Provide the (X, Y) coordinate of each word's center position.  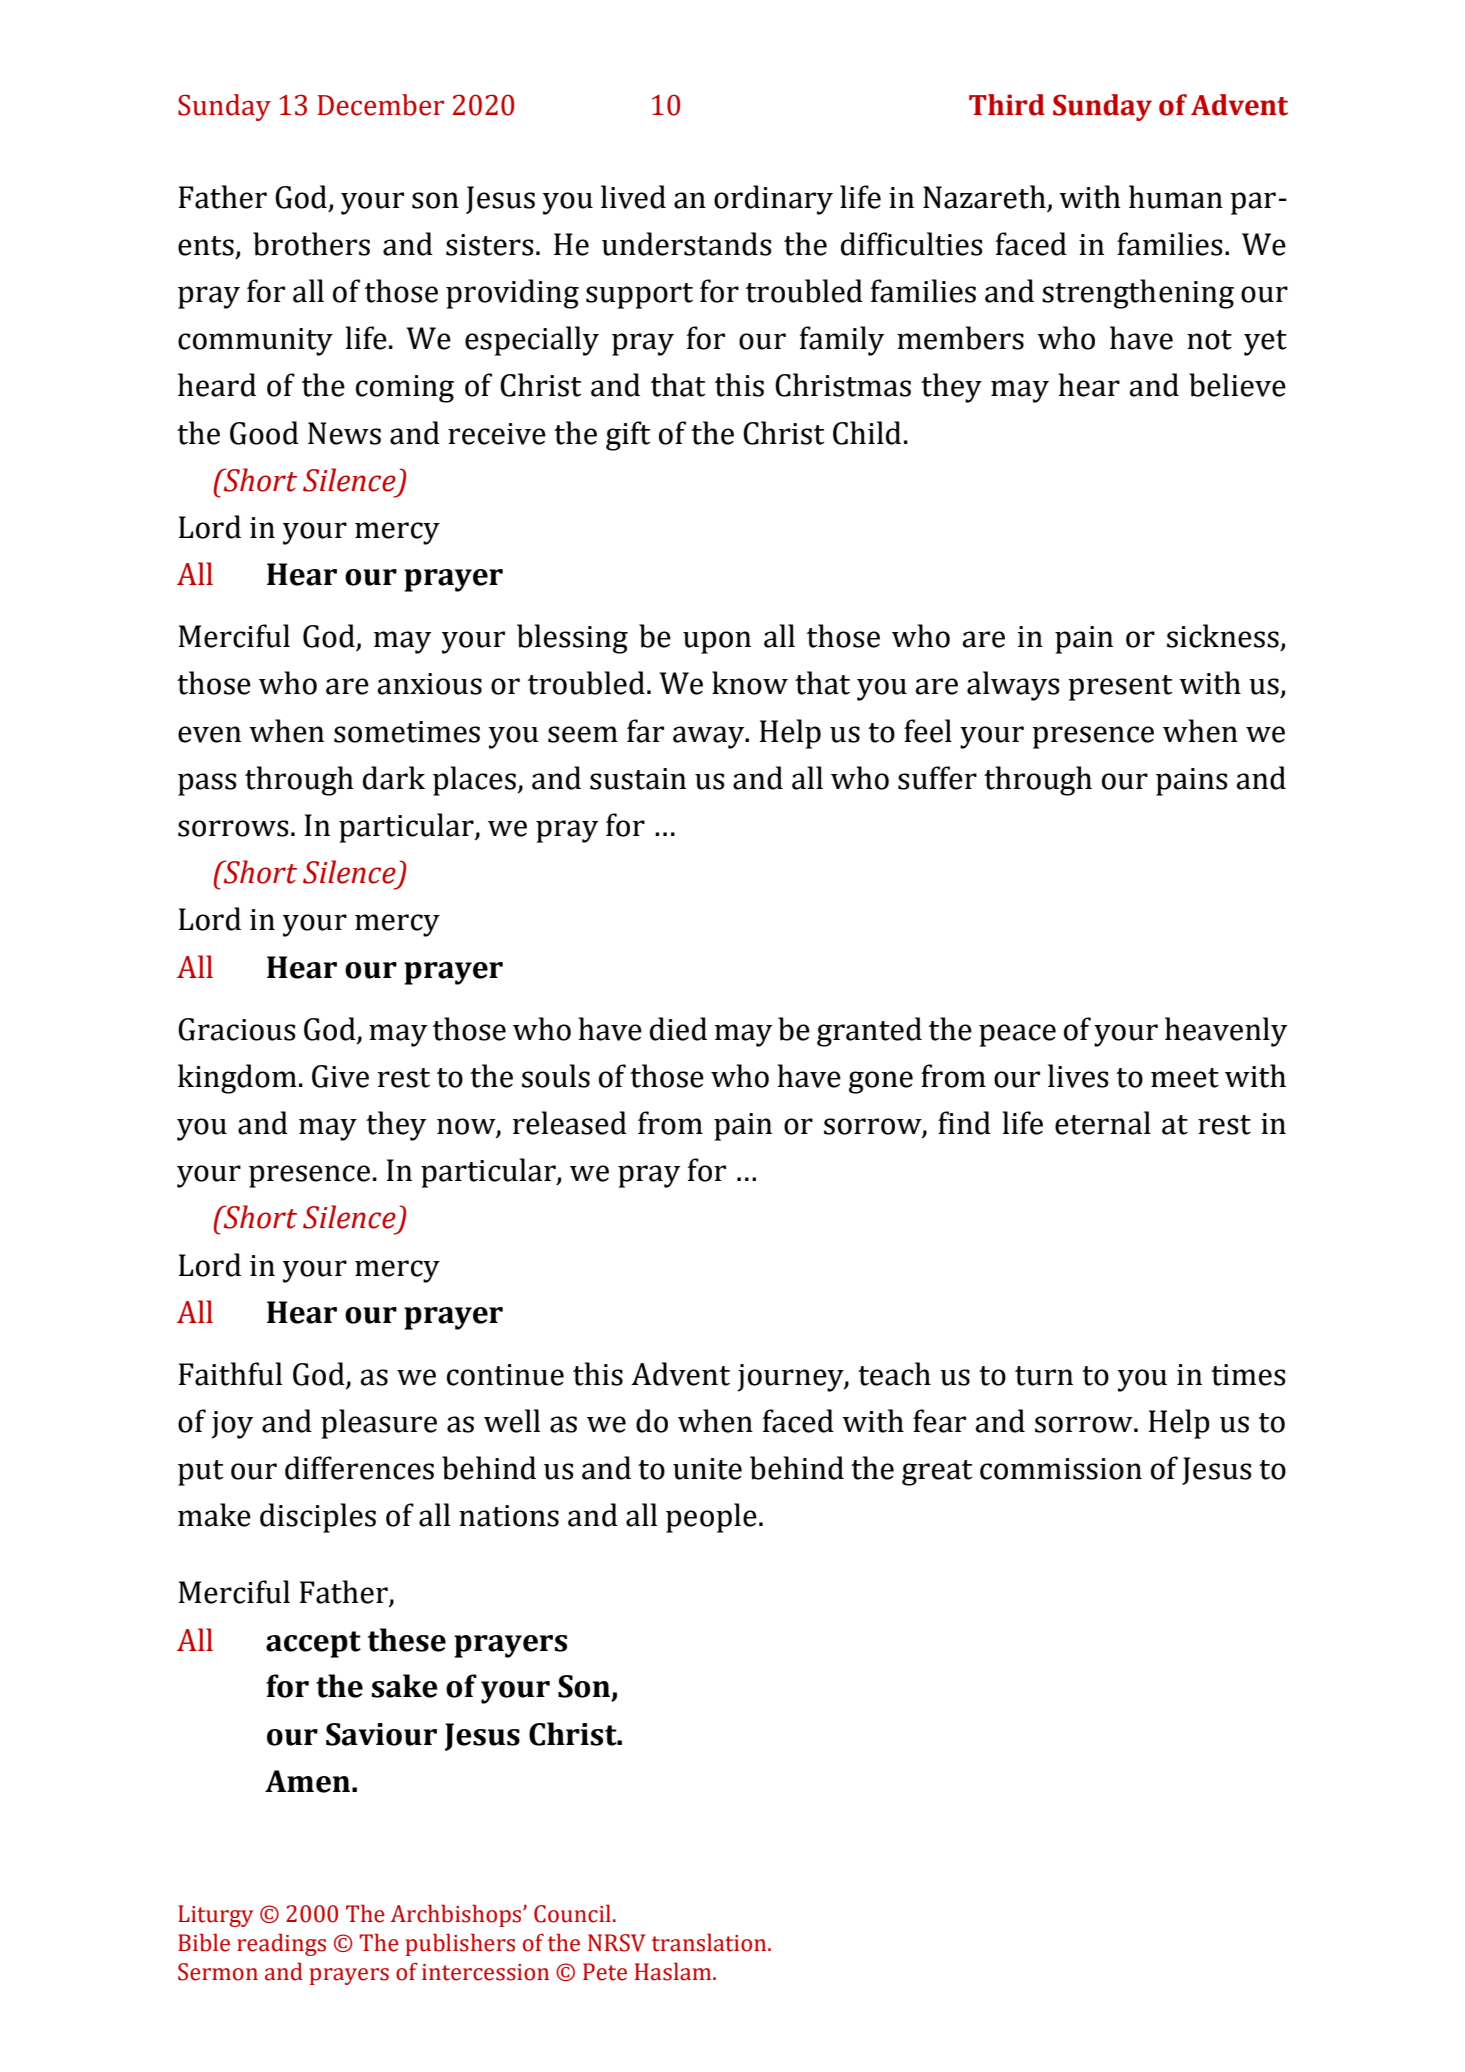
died (678, 1029)
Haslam (674, 1971)
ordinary (773, 200)
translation (710, 1942)
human (1176, 197)
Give (340, 1076)
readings (281, 1944)
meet (1185, 1078)
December (380, 105)
